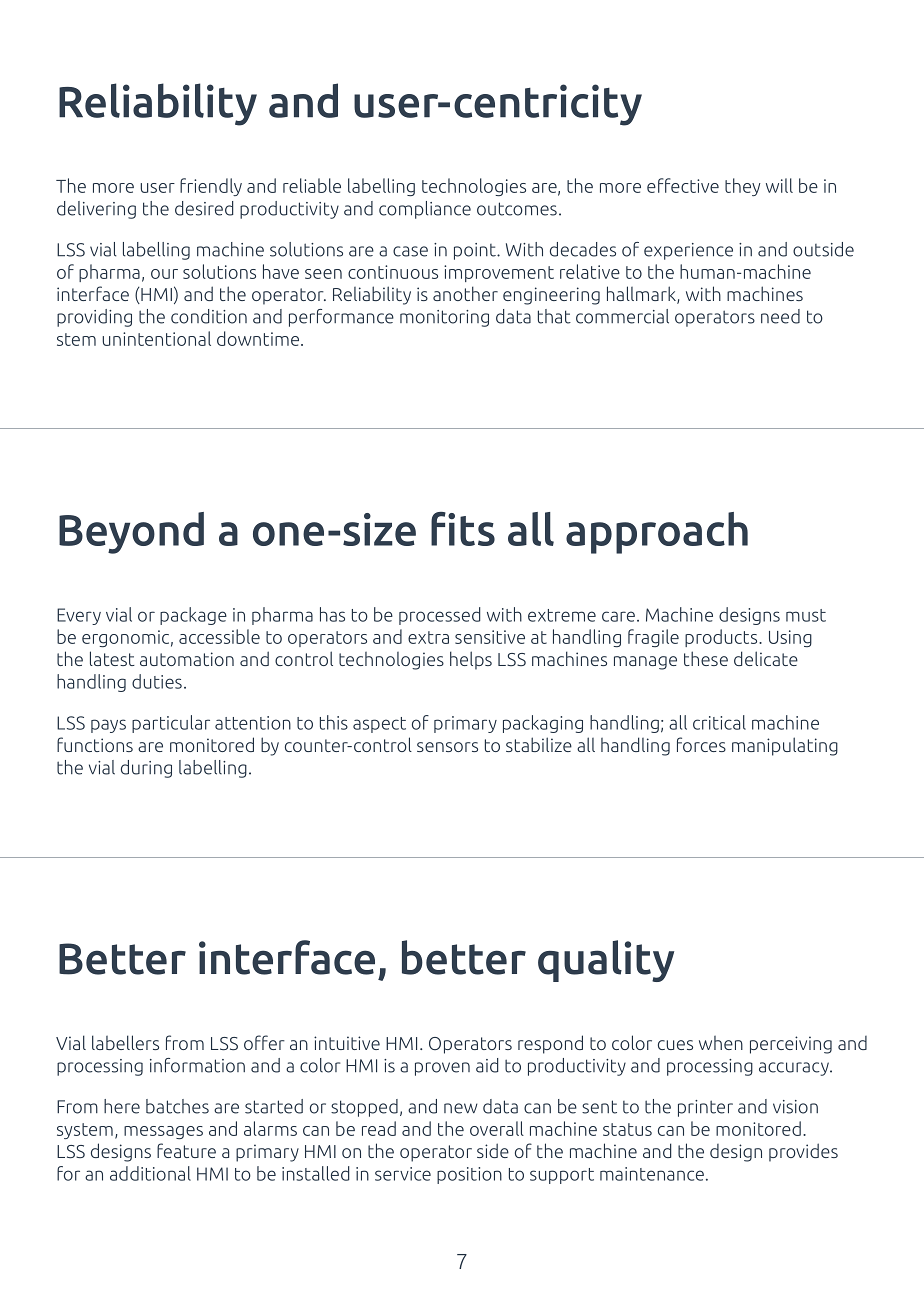 Image resolution: width=924 pixels, height=1308 pixels. I want to click on position, so click(469, 1175).
